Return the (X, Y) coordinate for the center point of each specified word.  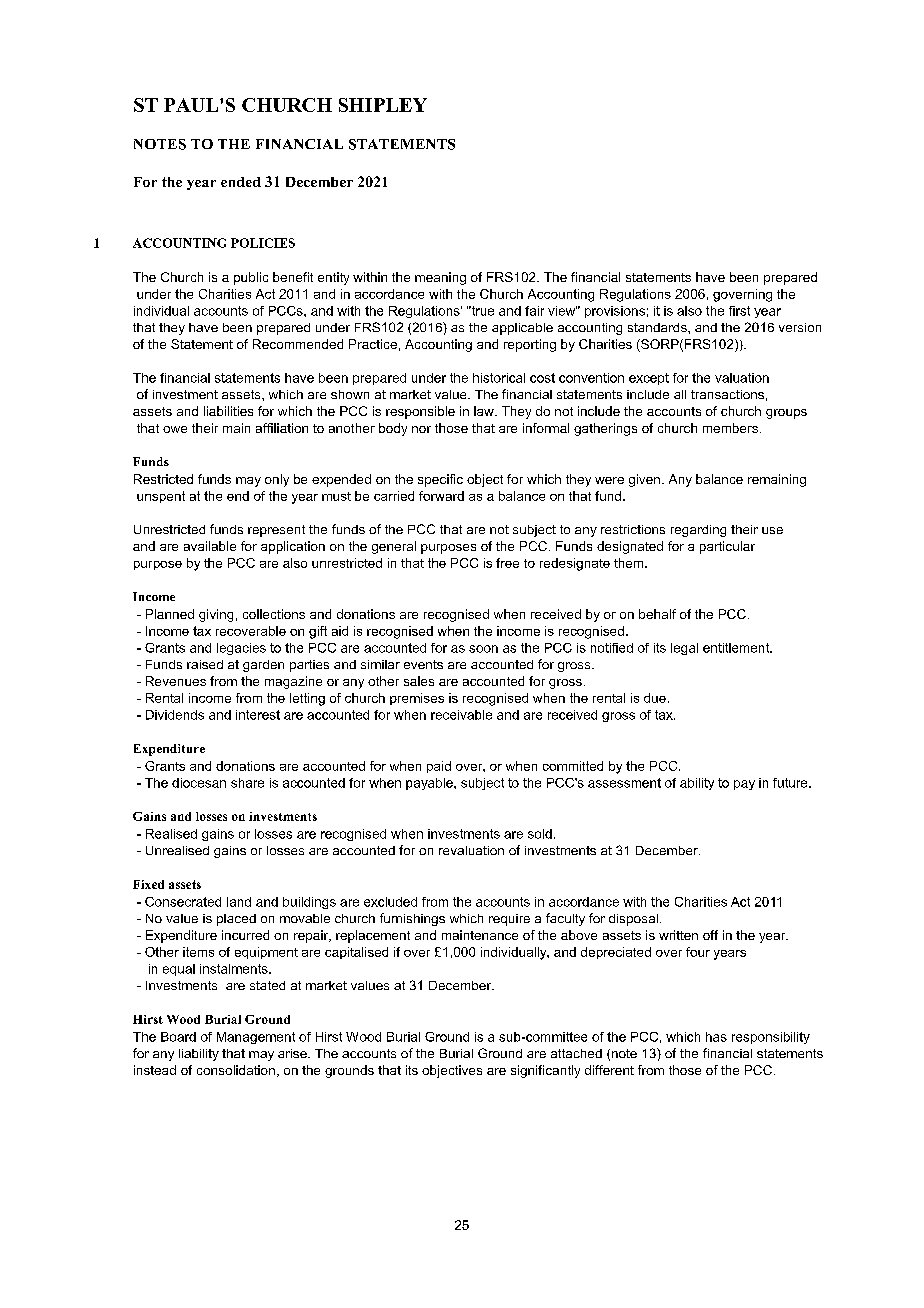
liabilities (228, 411)
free (507, 563)
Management (256, 1038)
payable (430, 784)
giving (216, 615)
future (791, 783)
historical (499, 378)
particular (727, 547)
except (649, 379)
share (247, 783)
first (739, 311)
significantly (545, 1071)
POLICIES (263, 243)
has (716, 1037)
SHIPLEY (383, 105)
